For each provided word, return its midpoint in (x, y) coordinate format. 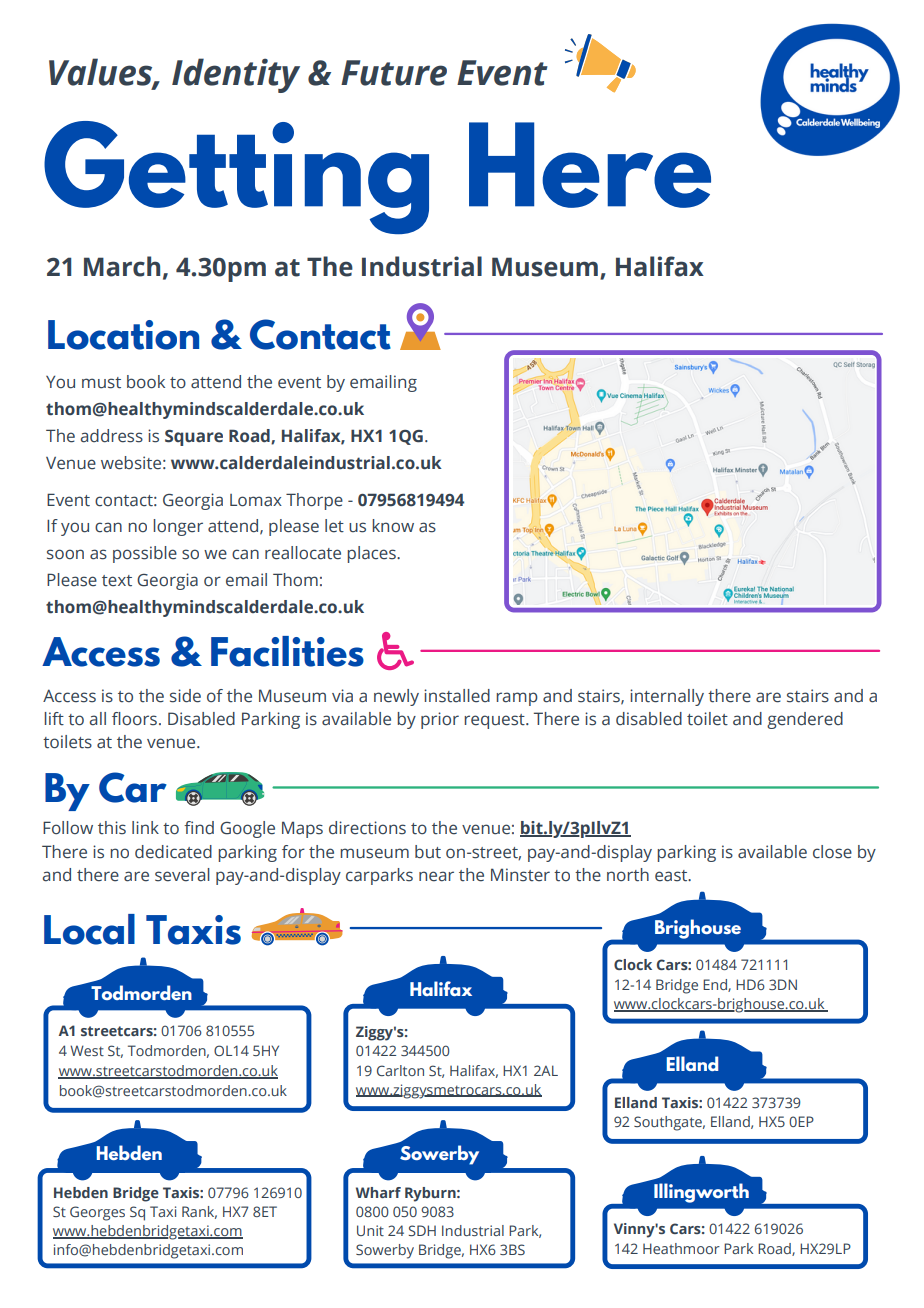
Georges (97, 1213)
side (185, 696)
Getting (236, 177)
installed (457, 696)
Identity (236, 75)
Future (394, 73)
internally (667, 697)
